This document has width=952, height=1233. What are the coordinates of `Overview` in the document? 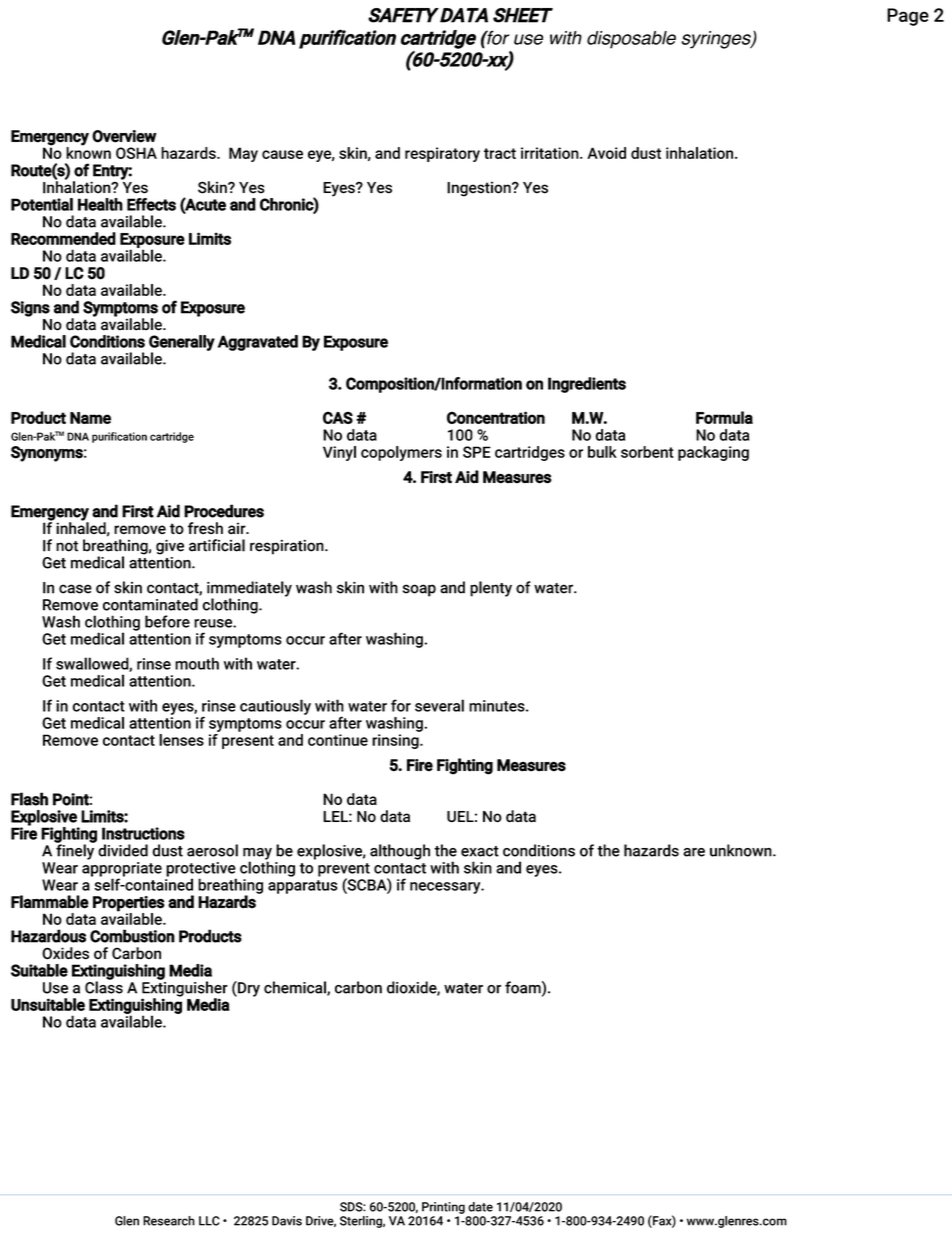 It's located at (124, 136).
